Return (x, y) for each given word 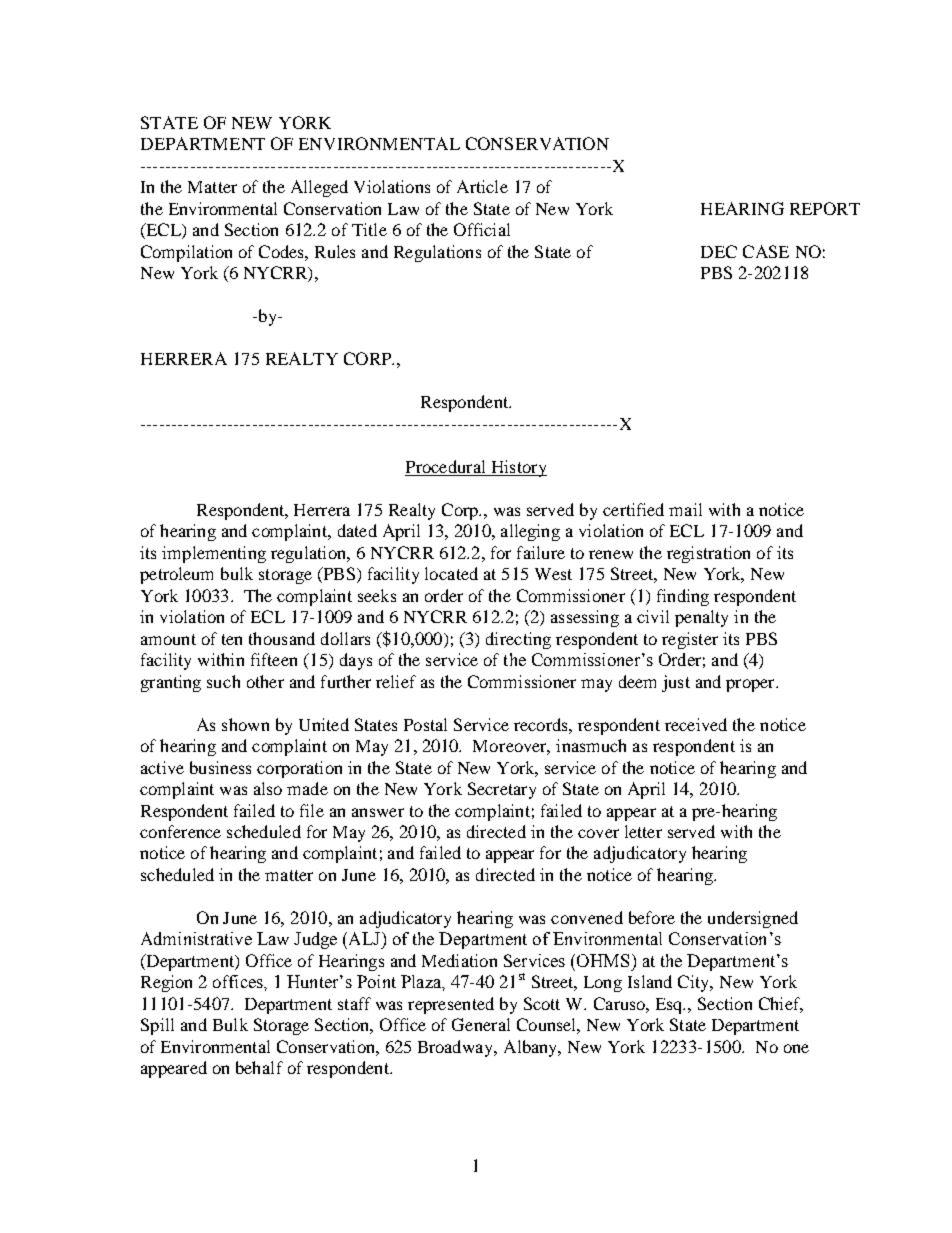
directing (518, 640)
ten (232, 639)
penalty (701, 618)
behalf (259, 1067)
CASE (766, 251)
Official (482, 229)
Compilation (186, 253)
